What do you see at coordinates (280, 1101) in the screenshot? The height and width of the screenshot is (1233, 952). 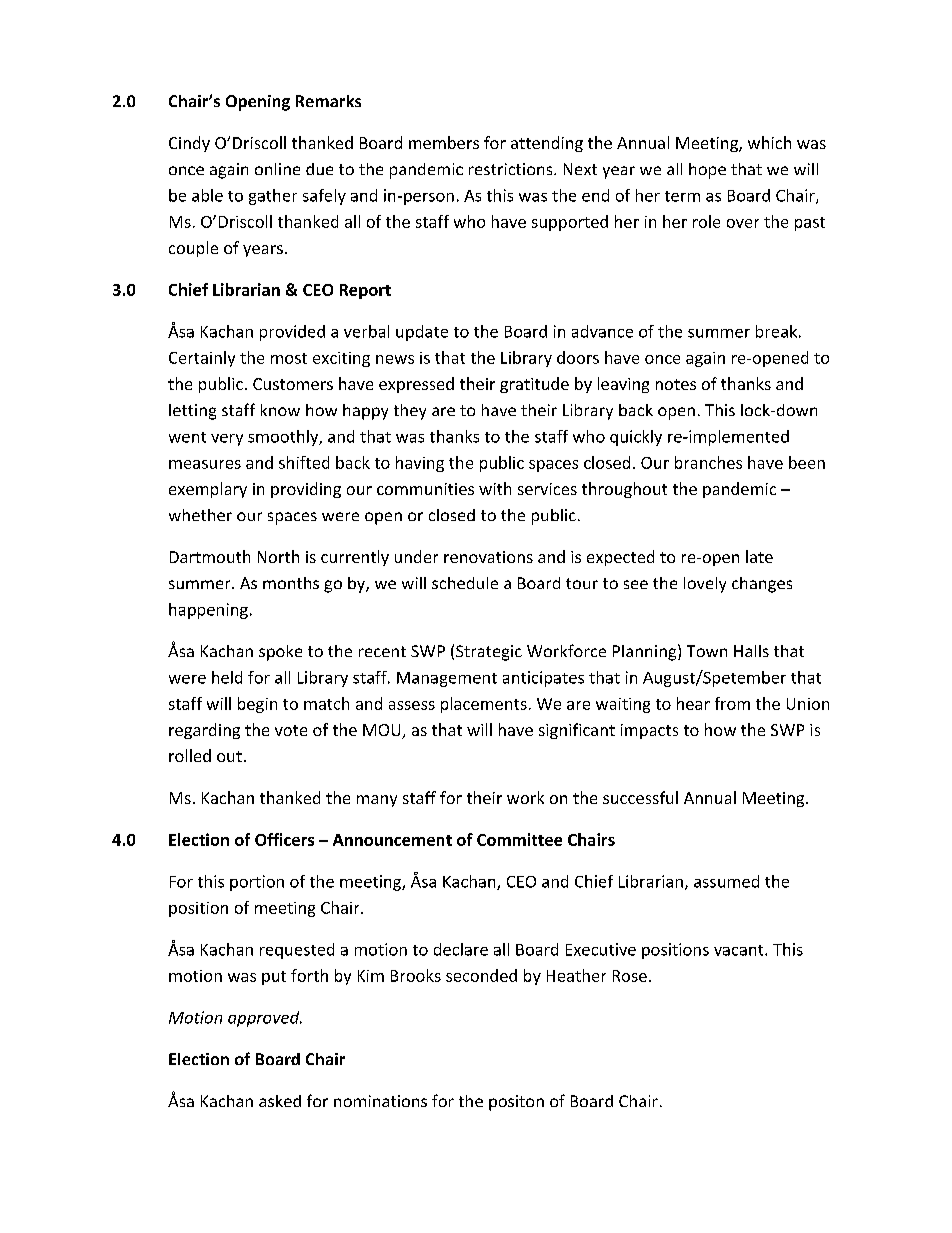 I see `asked` at bounding box center [280, 1101].
